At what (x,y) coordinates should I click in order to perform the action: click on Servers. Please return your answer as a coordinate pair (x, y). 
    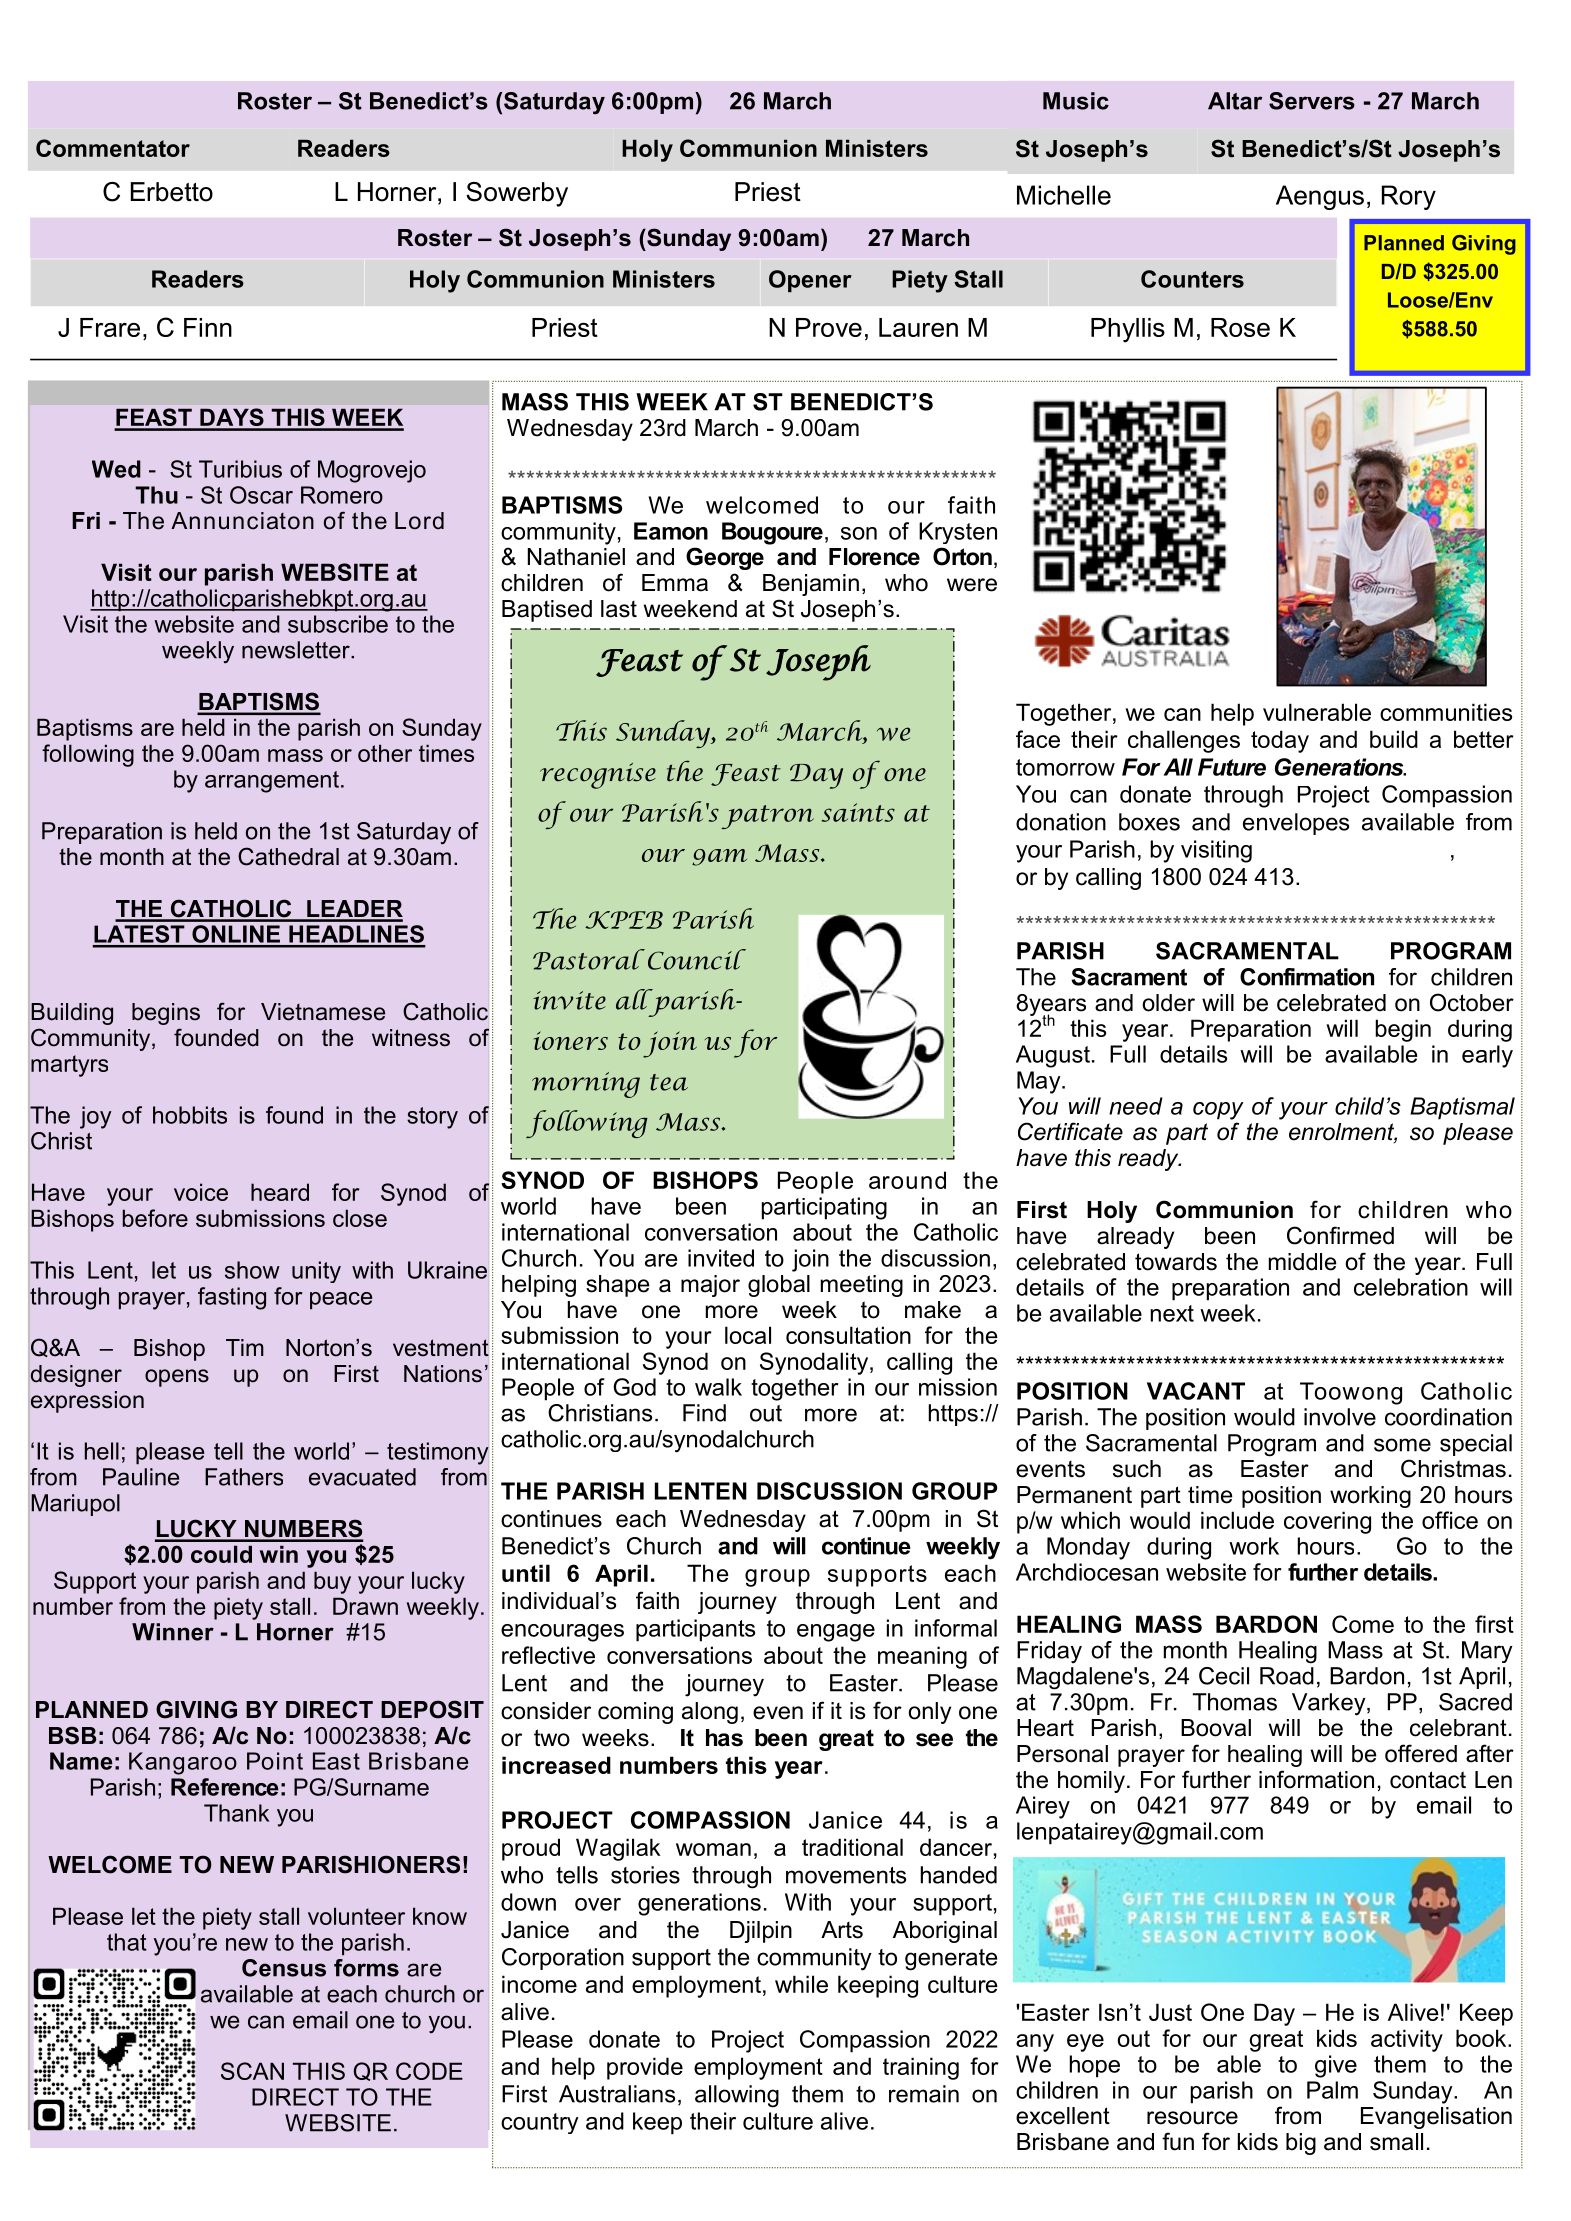
    Looking at the image, I should click on (1312, 101).
